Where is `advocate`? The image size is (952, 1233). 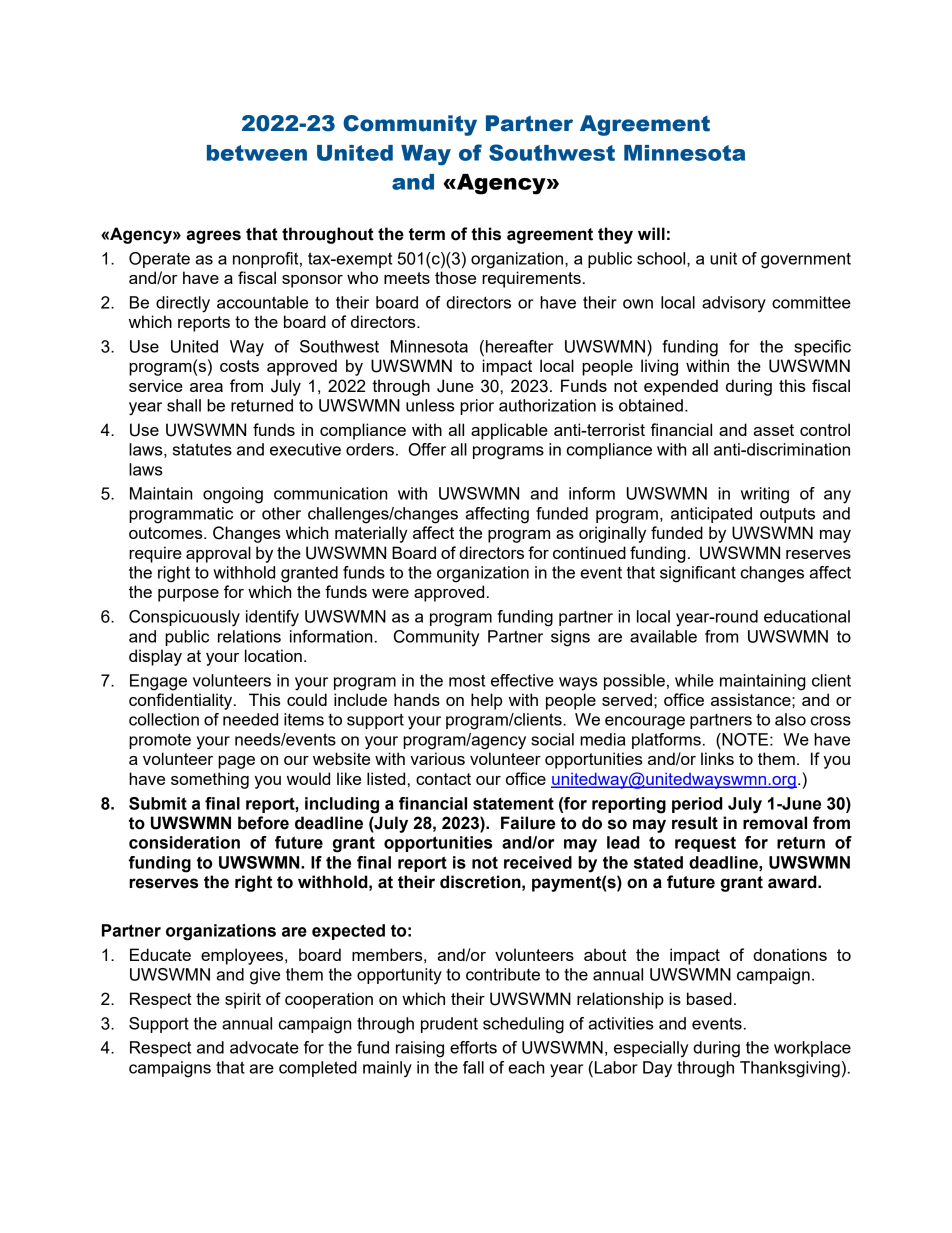 advocate is located at coordinates (264, 1047).
